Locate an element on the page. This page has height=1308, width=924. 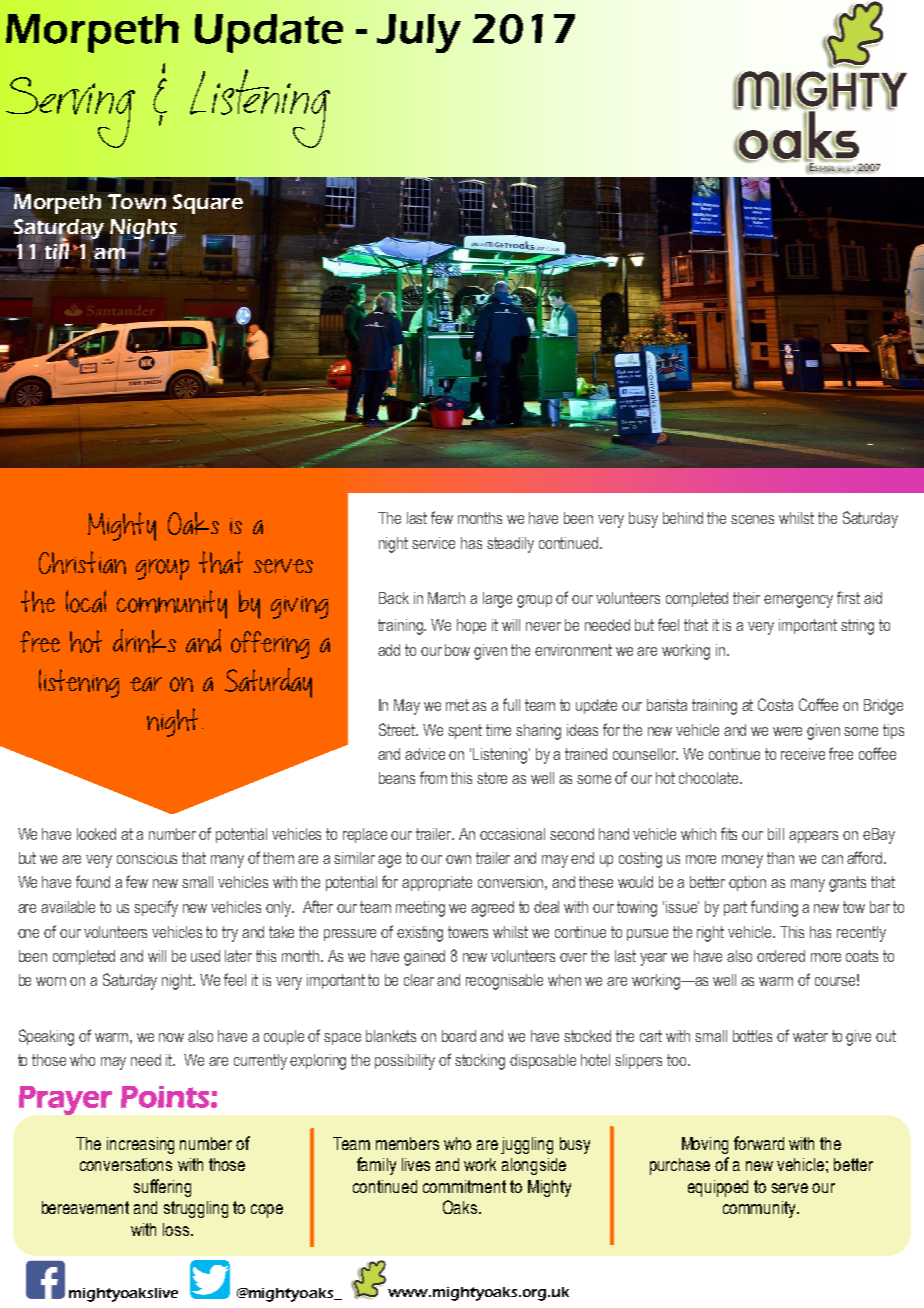
suffering is located at coordinates (162, 1188).
